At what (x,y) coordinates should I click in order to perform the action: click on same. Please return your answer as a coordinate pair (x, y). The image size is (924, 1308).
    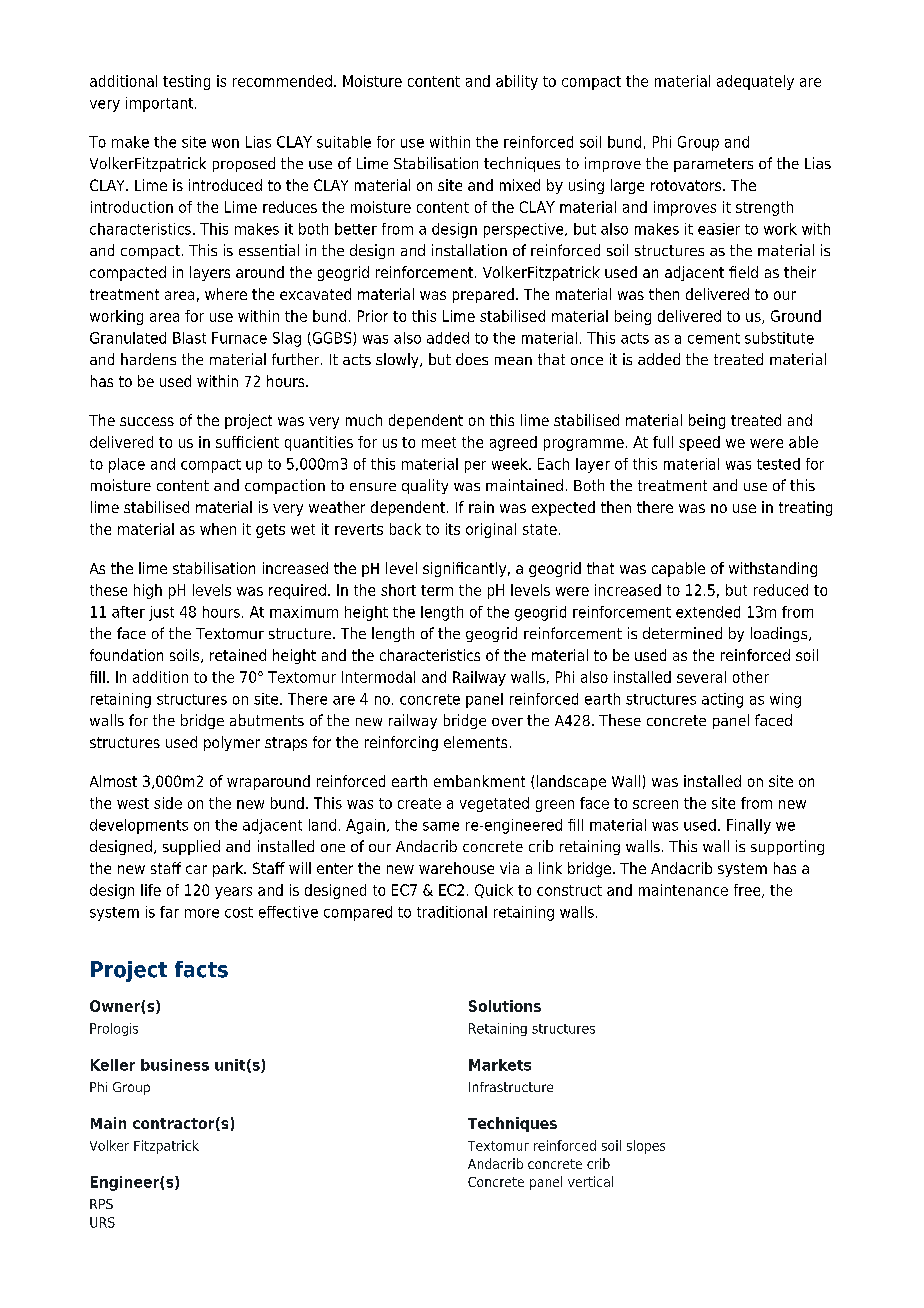
    Looking at the image, I should click on (441, 826).
